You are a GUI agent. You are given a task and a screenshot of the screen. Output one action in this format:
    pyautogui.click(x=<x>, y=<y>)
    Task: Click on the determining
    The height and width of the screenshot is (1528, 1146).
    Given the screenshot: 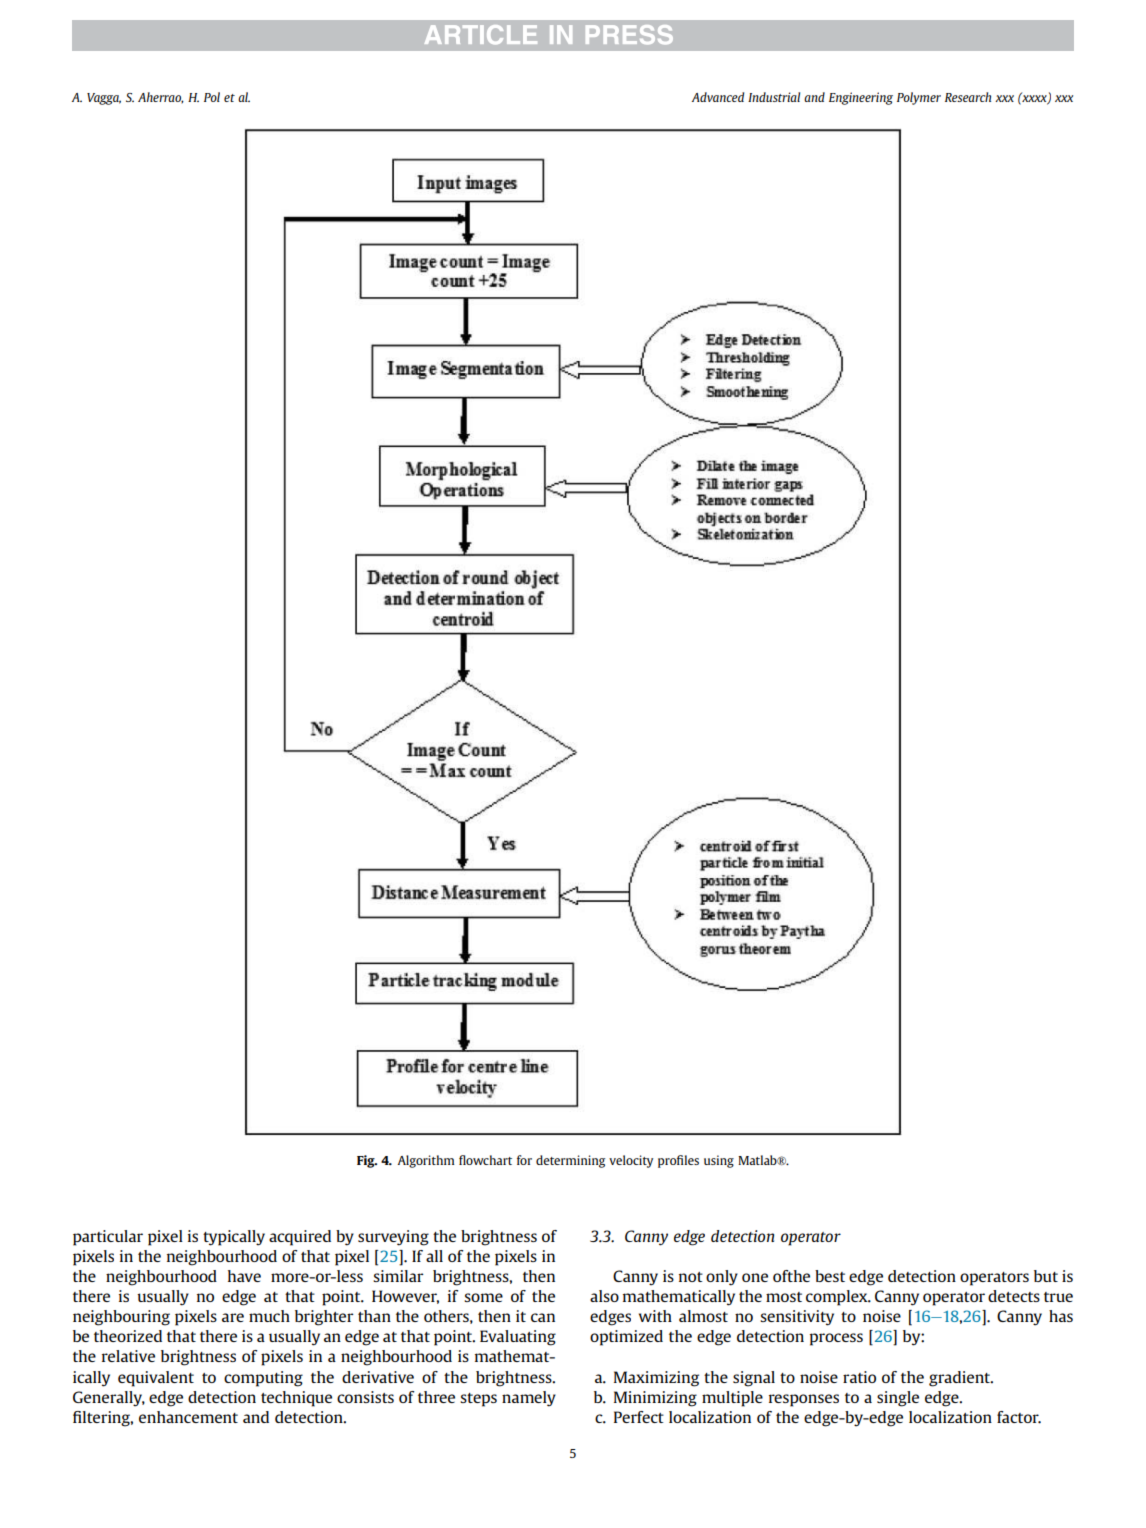 What is the action you would take?
    pyautogui.click(x=570, y=1161)
